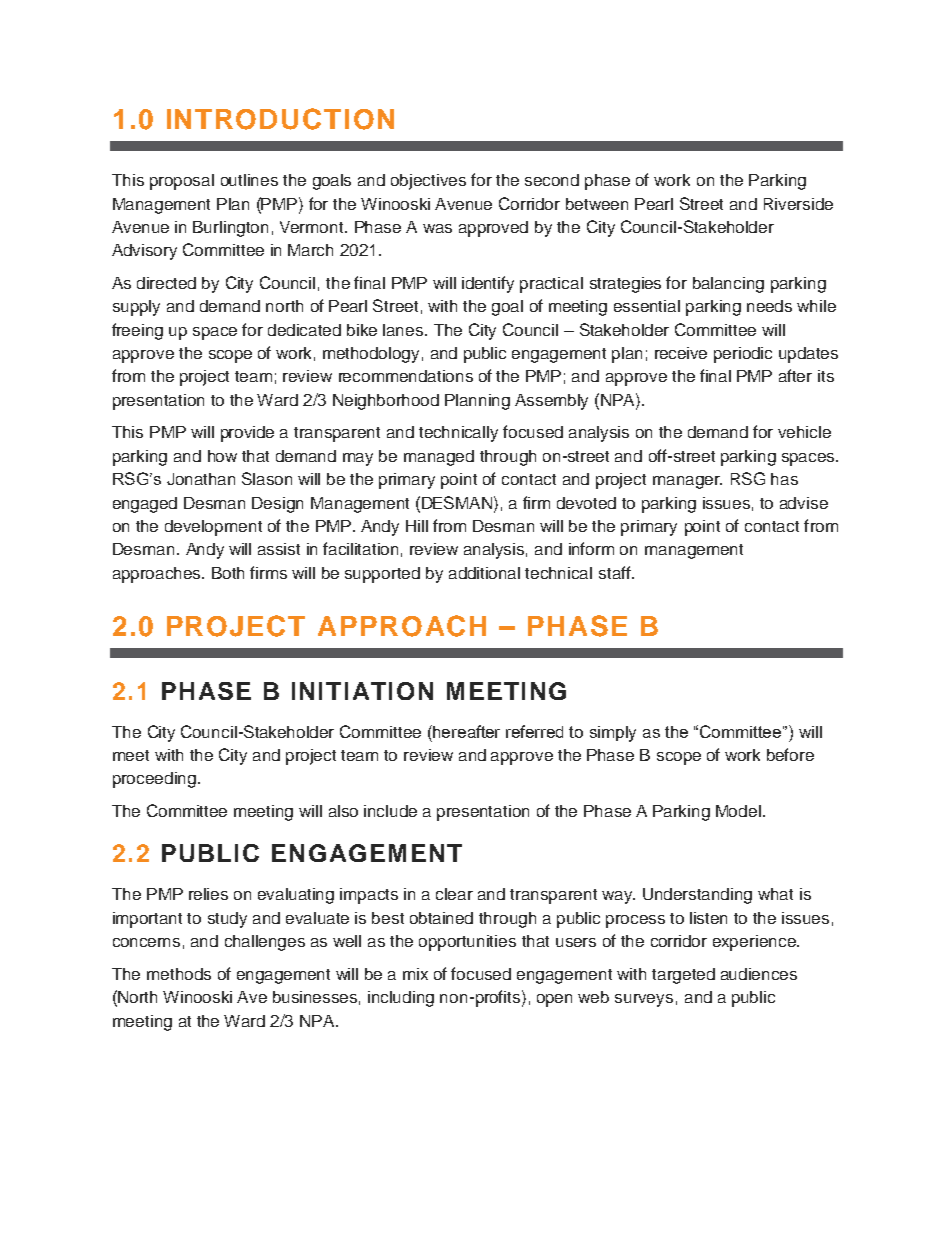  I want to click on opportunities, so click(467, 943).
